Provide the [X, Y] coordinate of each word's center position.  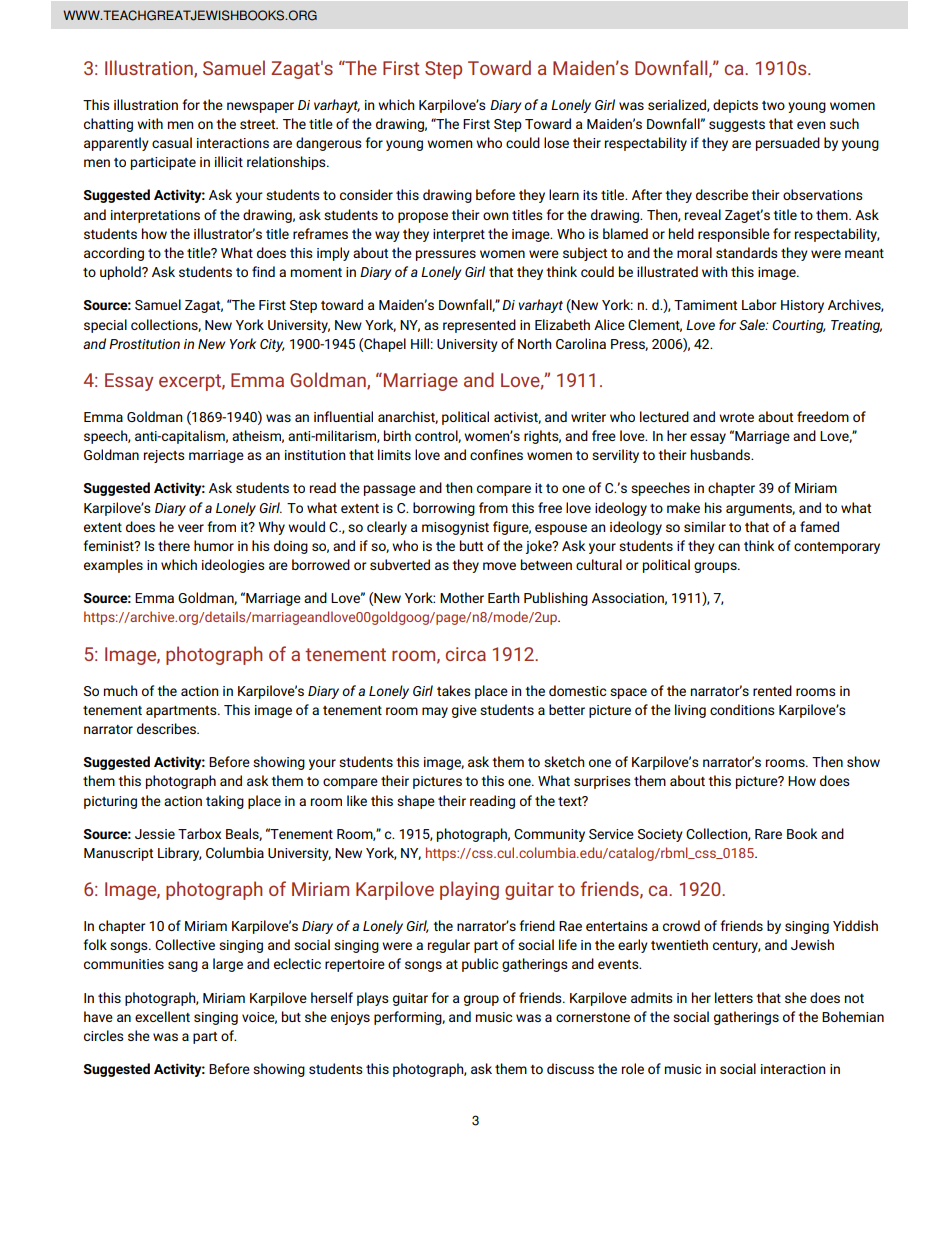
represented [479, 326]
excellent [162, 1016]
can [729, 547]
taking [225, 802]
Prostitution [144, 344]
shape [416, 802]
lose [556, 142]
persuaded [788, 144]
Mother [462, 597]
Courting [799, 326]
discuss [570, 1068]
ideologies [233, 566]
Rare [768, 834]
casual [172, 142]
